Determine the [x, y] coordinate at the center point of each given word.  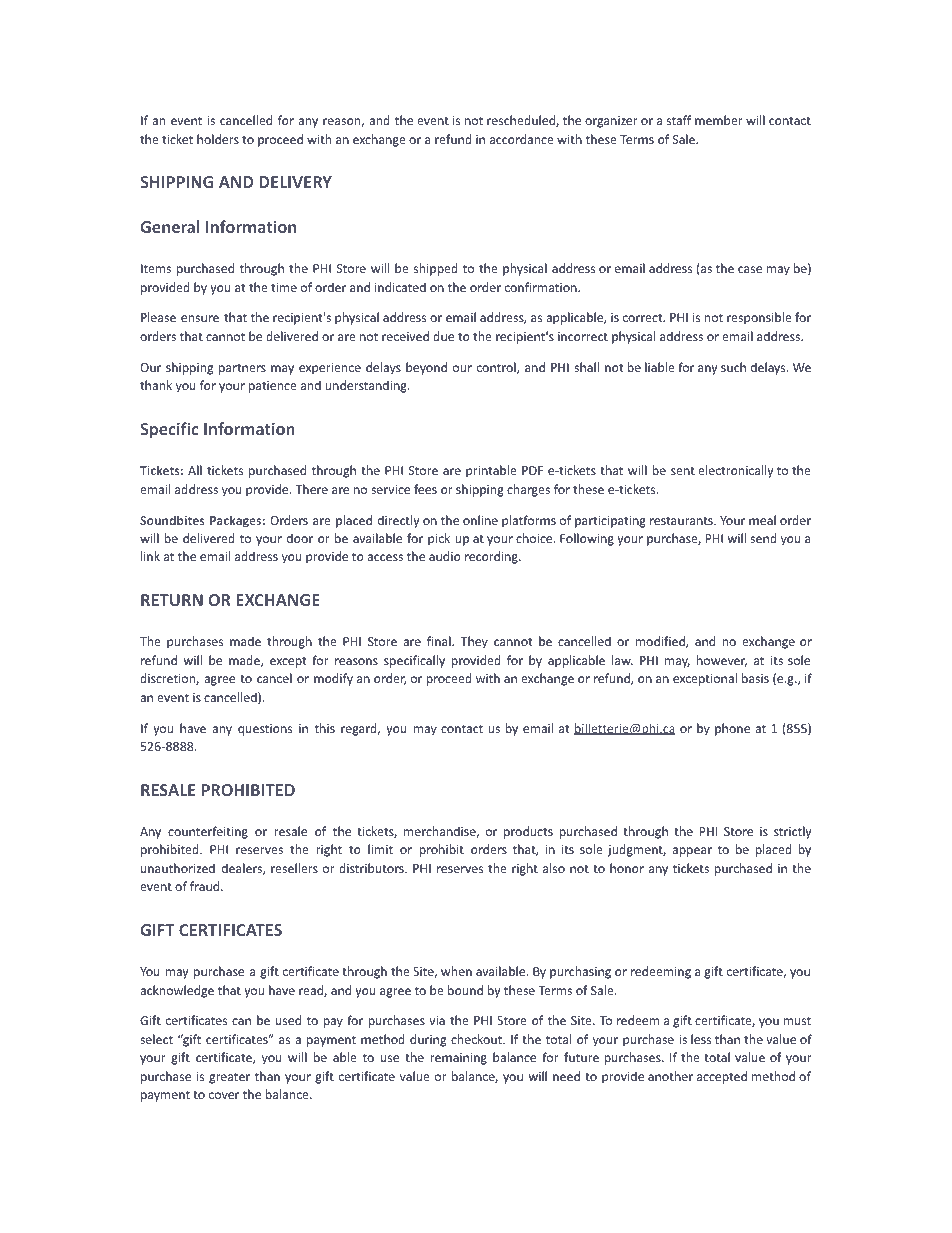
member [719, 120]
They [474, 642]
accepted [722, 1077]
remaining [458, 1059]
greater [229, 1078]
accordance [522, 139]
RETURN [172, 600]
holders [218, 139]
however [722, 661]
